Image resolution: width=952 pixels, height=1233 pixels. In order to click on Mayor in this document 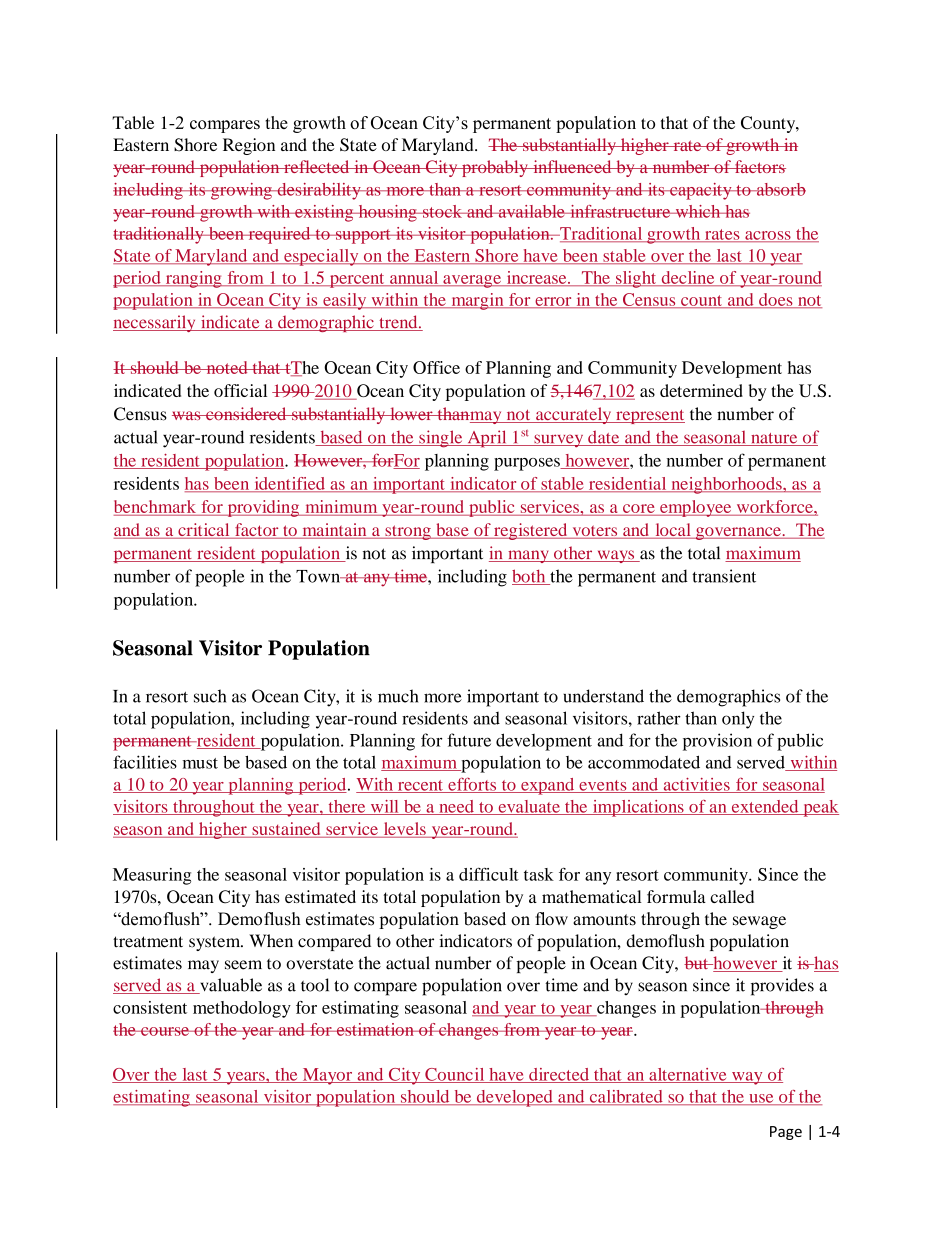, I will do `click(327, 1076)`.
